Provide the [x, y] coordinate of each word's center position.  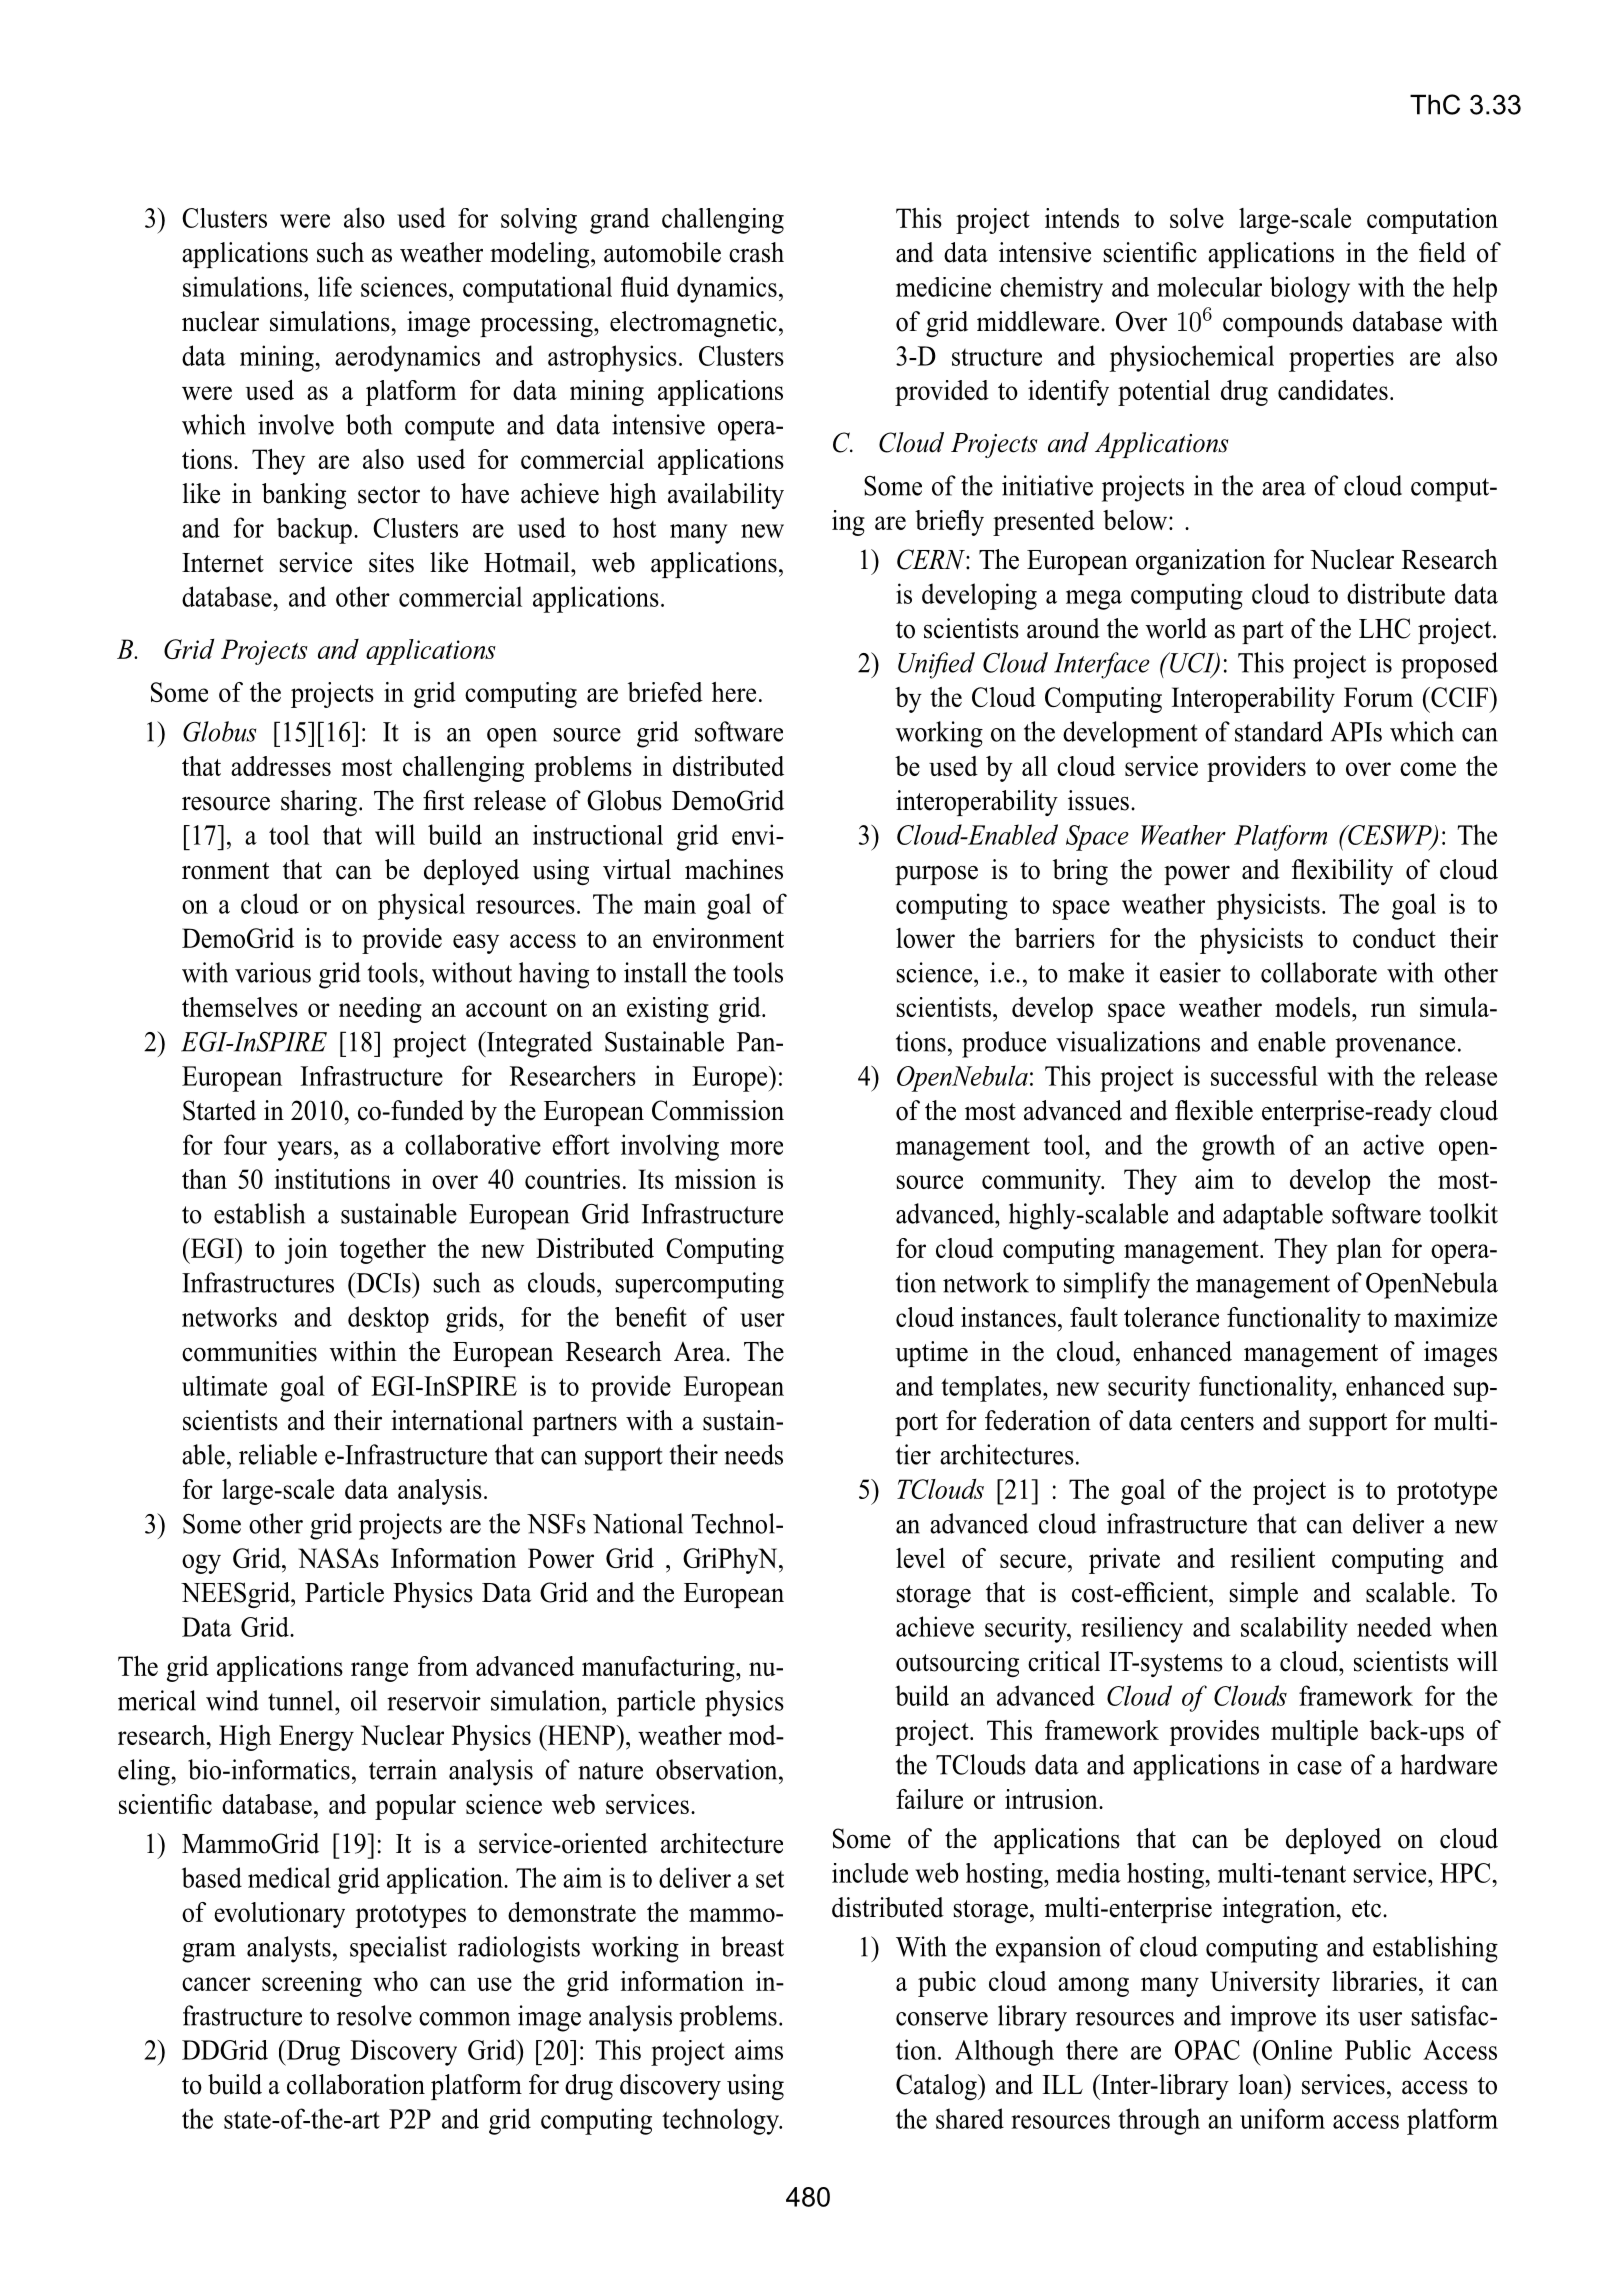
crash [756, 252]
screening [312, 1984]
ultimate [224, 1386]
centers [1217, 1422]
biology [1310, 289]
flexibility [1342, 872]
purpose [936, 875]
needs [753, 1454]
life [335, 286]
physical [421, 906]
